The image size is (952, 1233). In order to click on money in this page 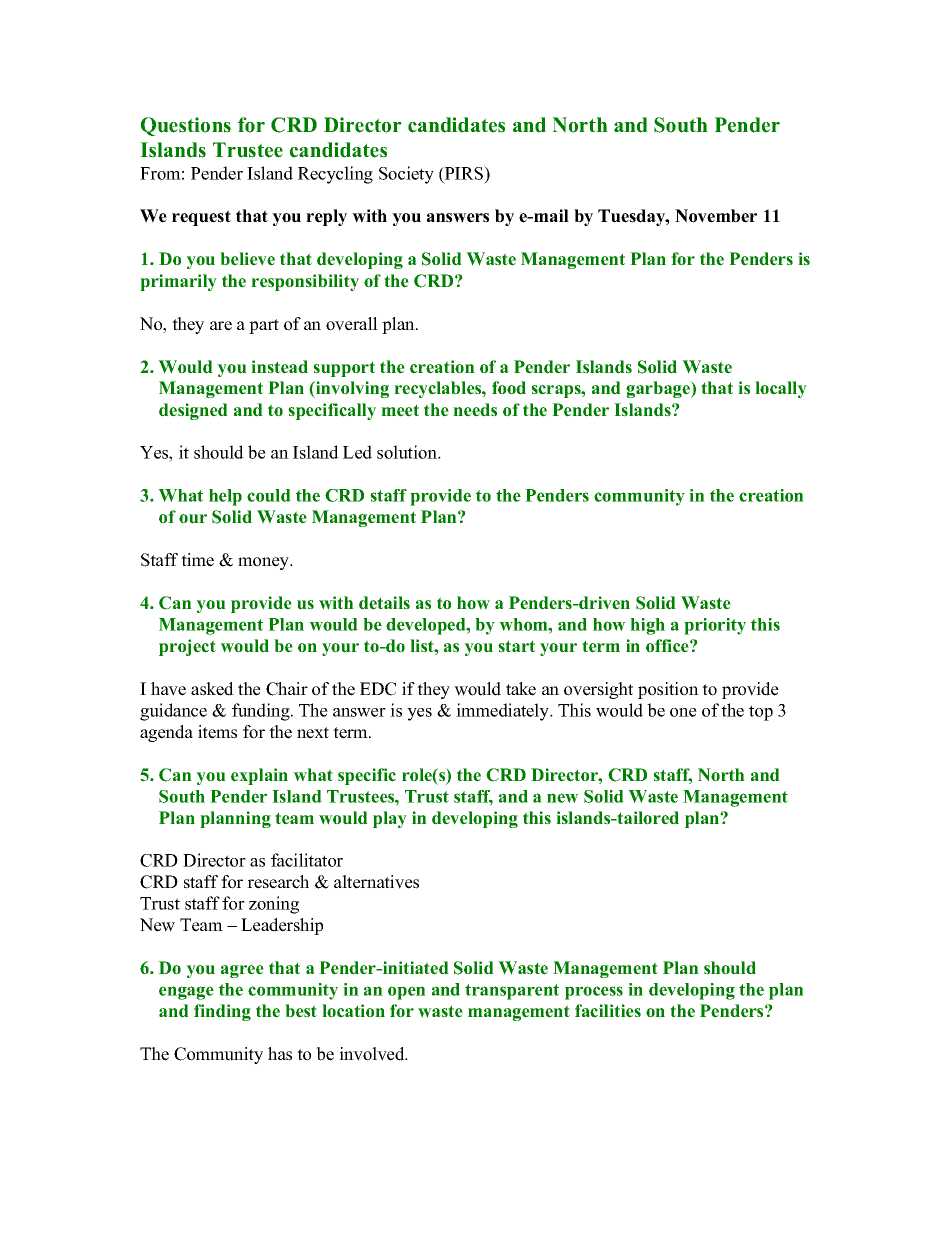, I will do `click(265, 563)`.
